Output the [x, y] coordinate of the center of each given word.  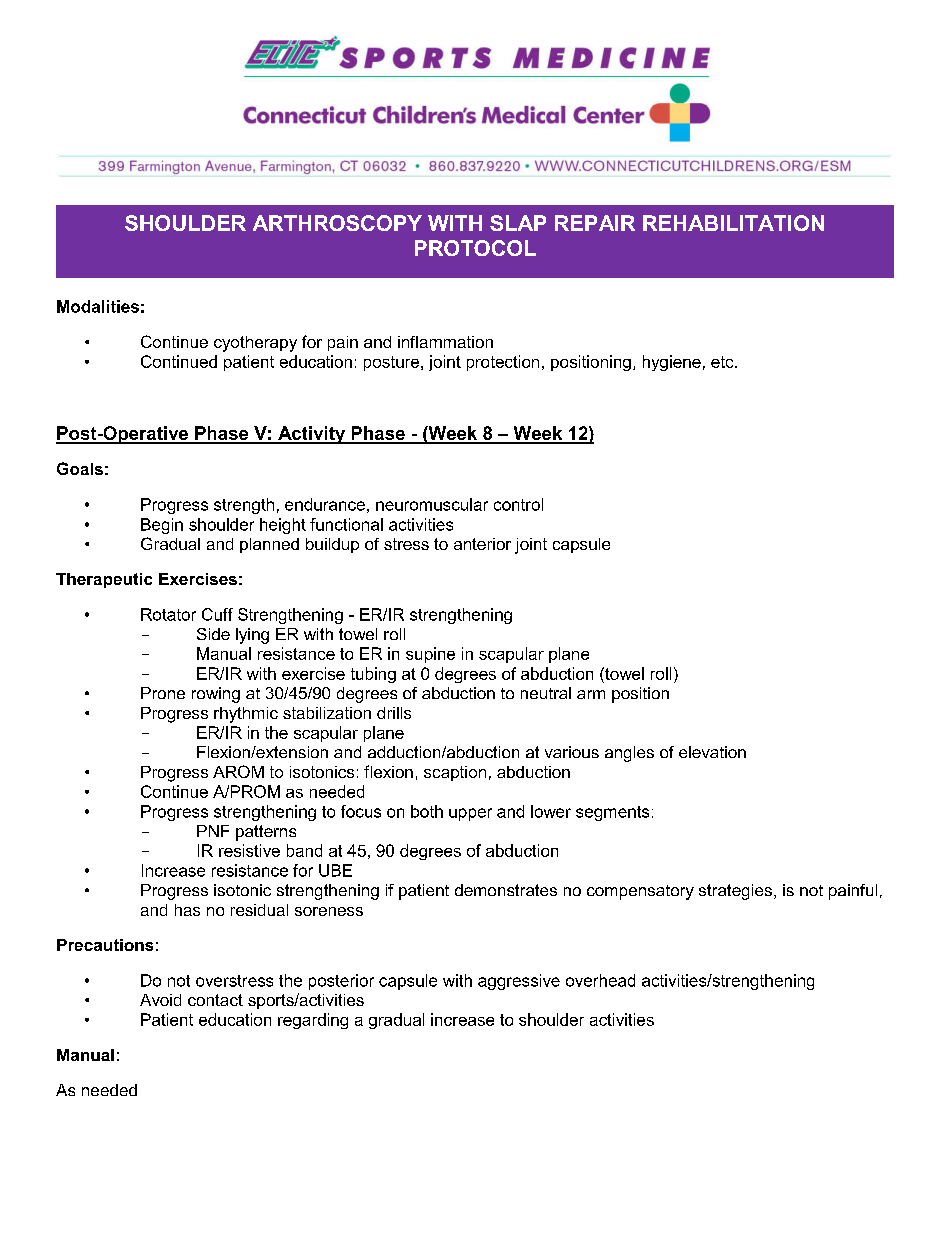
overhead [600, 980]
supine [430, 655]
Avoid [160, 1000]
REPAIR [595, 223]
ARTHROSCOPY [337, 223]
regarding [313, 1021]
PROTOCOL [475, 248]
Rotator [168, 614]
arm [591, 694]
